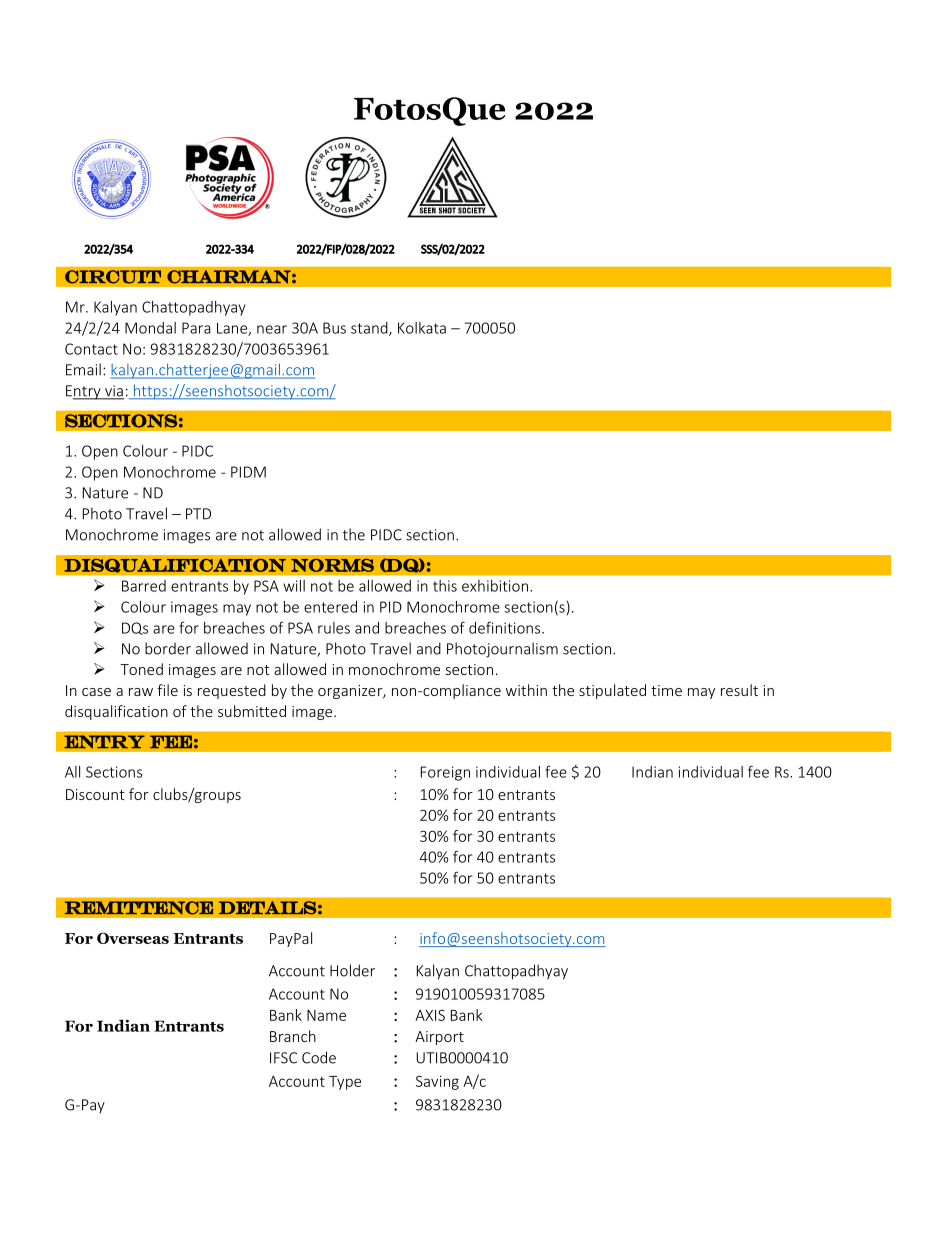  Describe the element at coordinates (666, 690) in the screenshot. I see `time` at that location.
